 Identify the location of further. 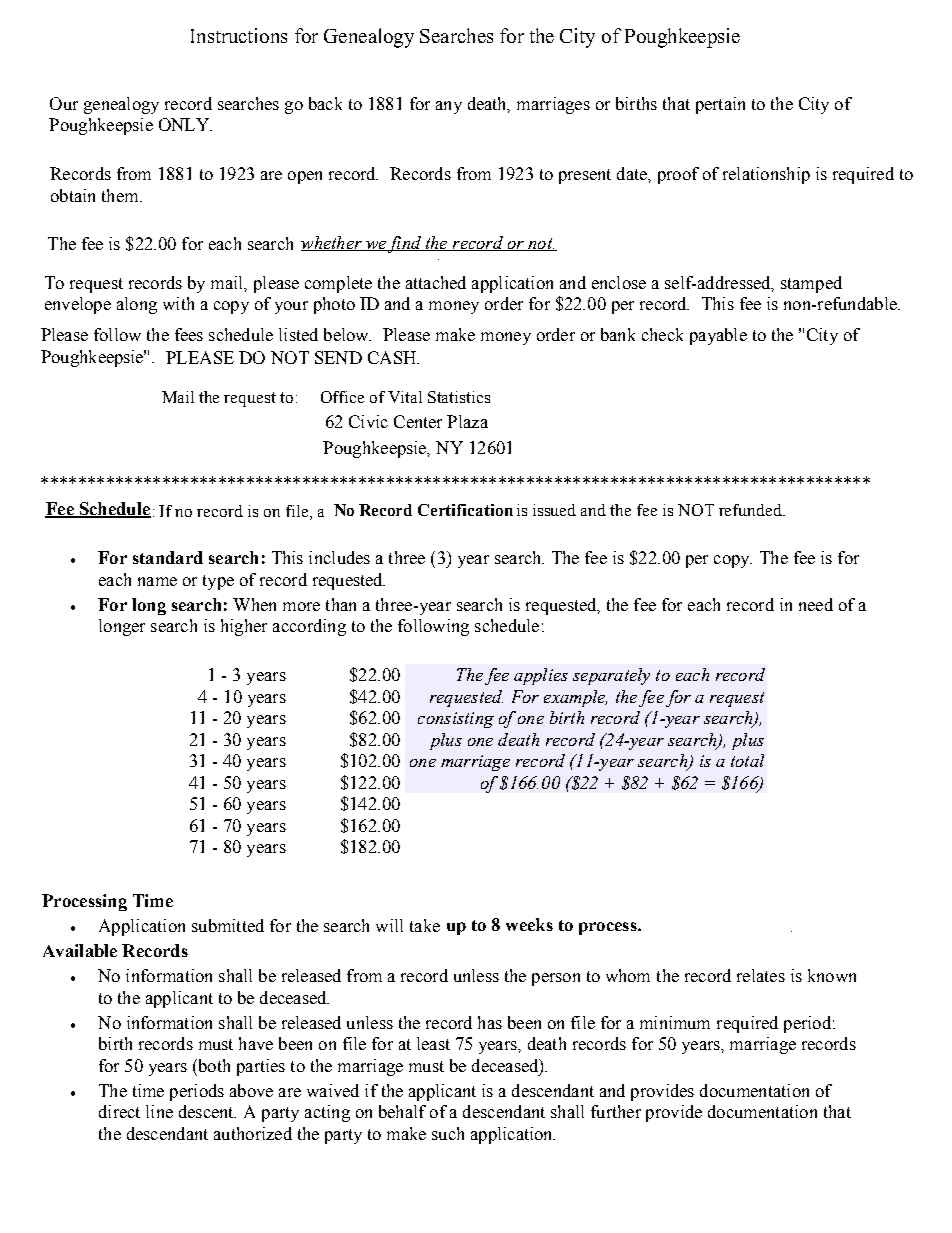
(616, 1111).
